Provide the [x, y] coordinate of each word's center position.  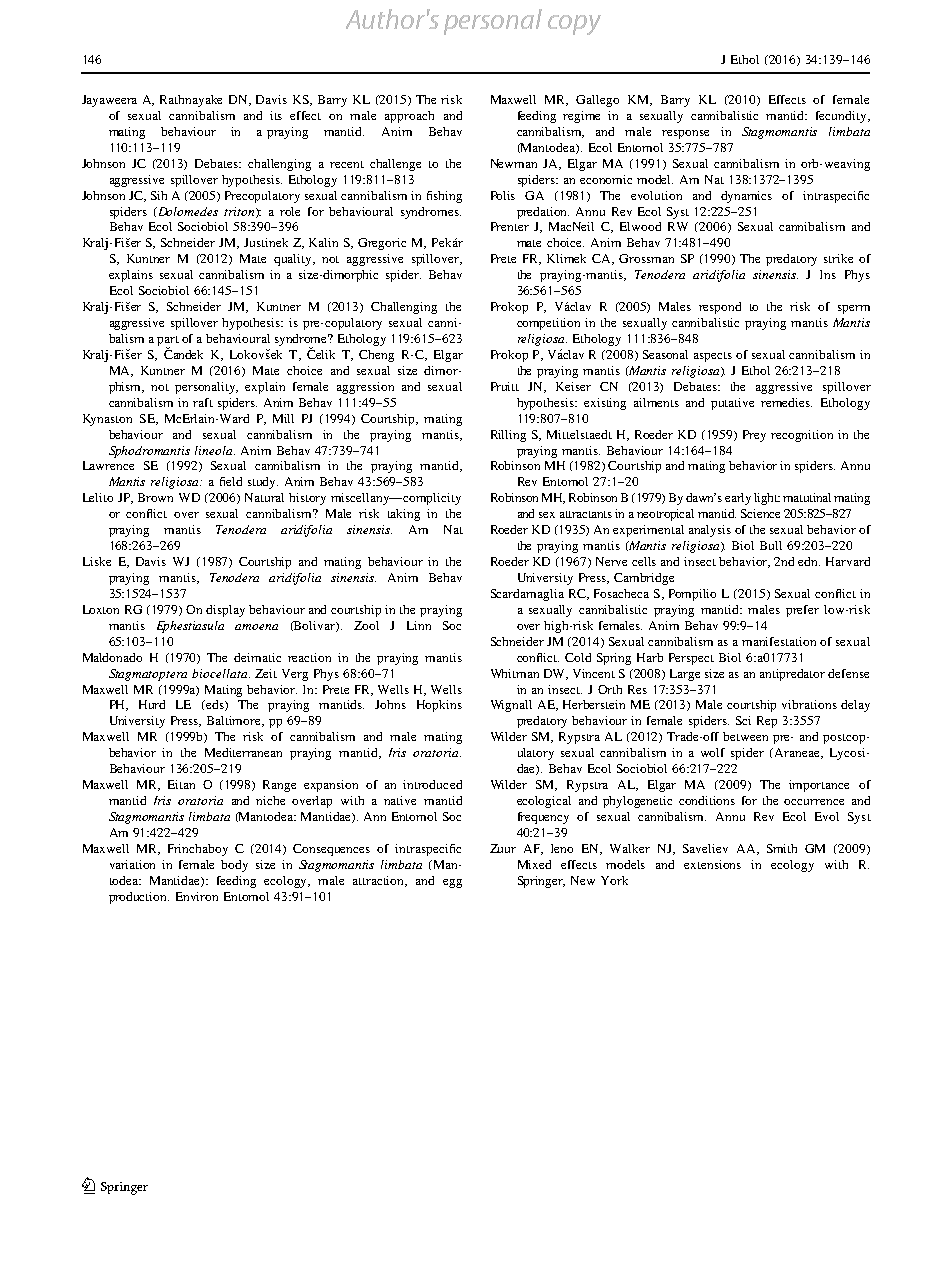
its [276, 115]
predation [543, 213]
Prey [754, 436]
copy [574, 25]
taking [404, 515]
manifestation [779, 641]
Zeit [266, 673]
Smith [782, 848]
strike [838, 258]
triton [240, 212]
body [234, 866]
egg [452, 883]
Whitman [515, 673]
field [231, 481]
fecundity [842, 117]
